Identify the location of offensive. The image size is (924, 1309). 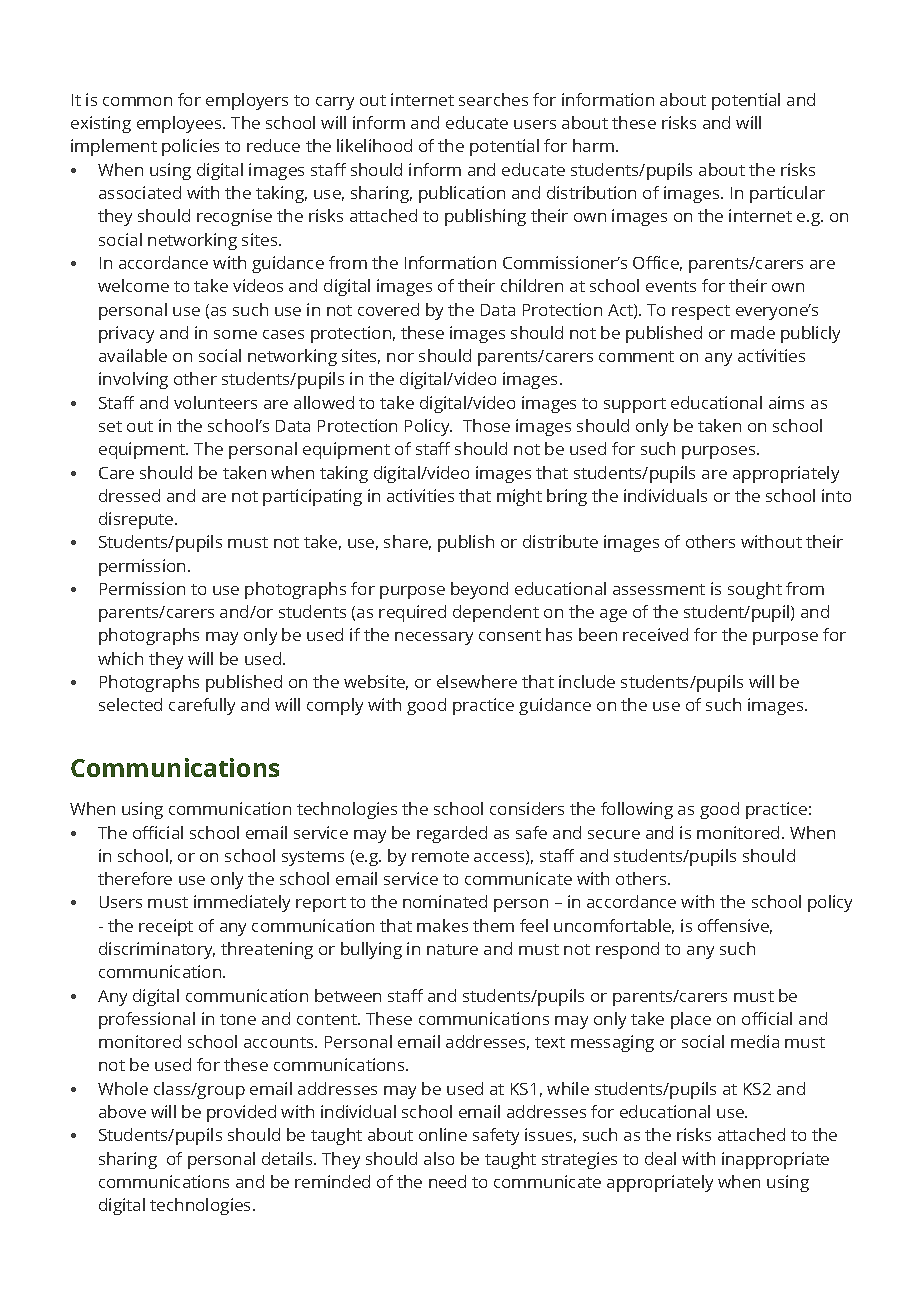
(735, 926).
